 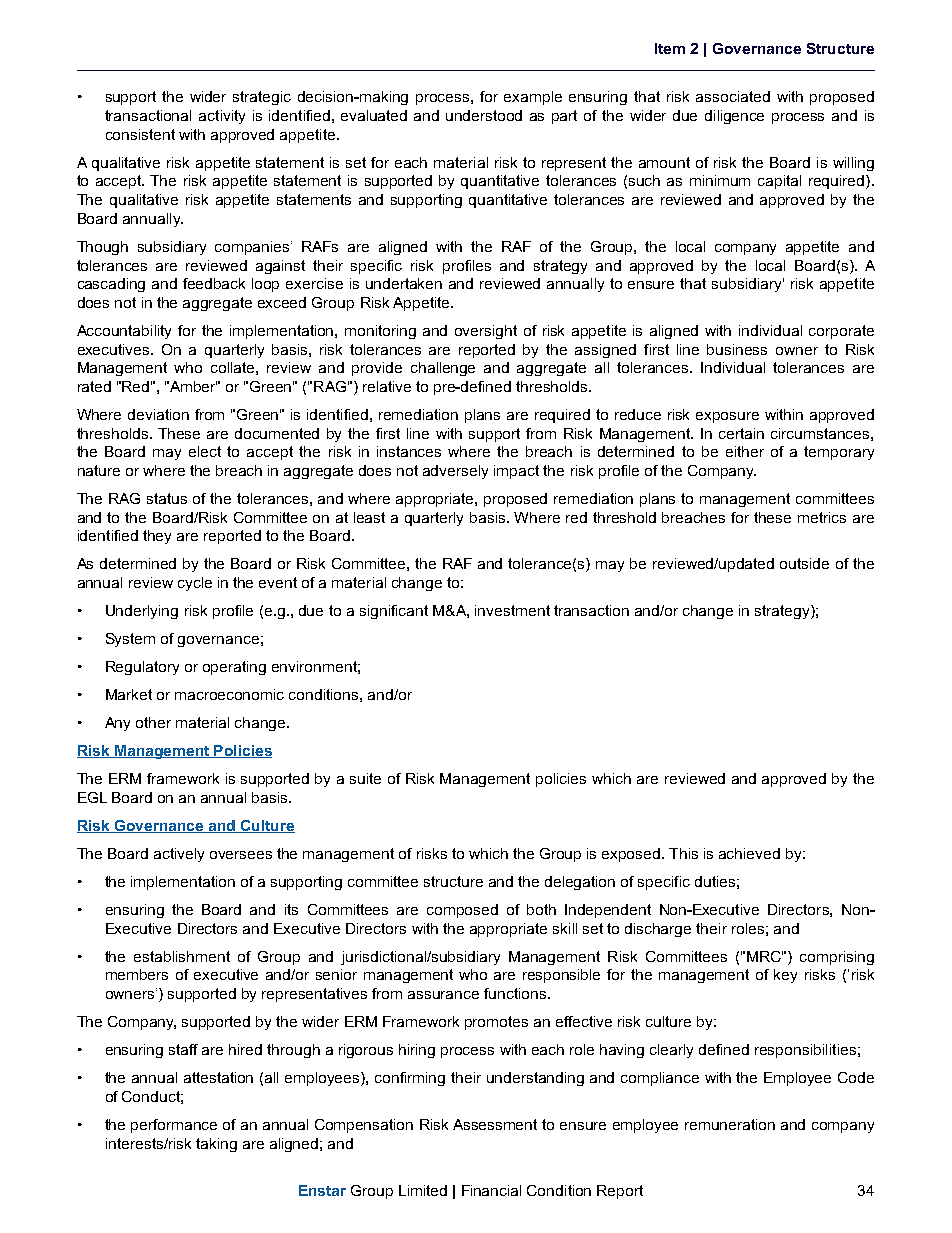 I want to click on understood, so click(x=484, y=115).
